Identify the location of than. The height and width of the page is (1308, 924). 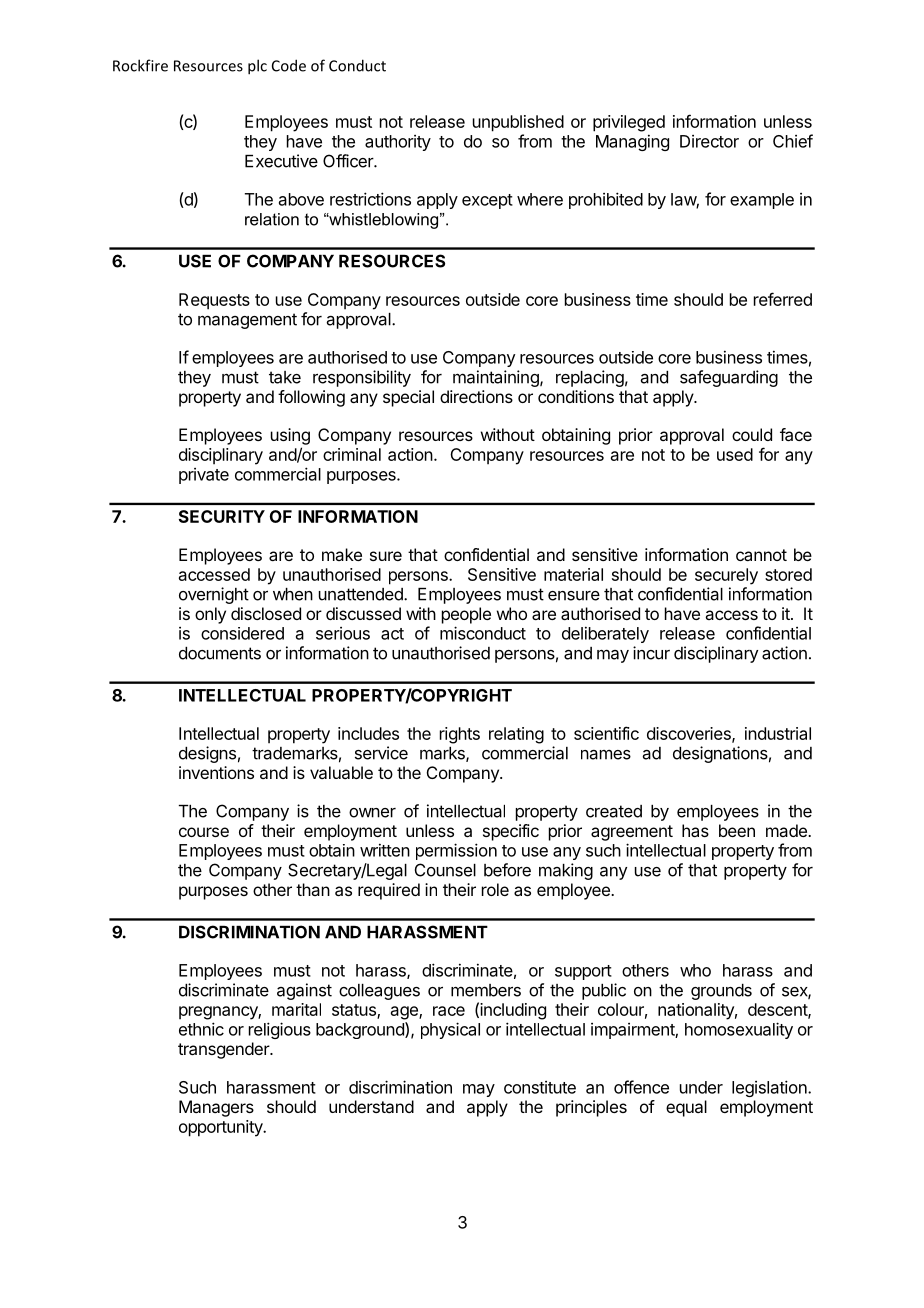
(313, 889).
